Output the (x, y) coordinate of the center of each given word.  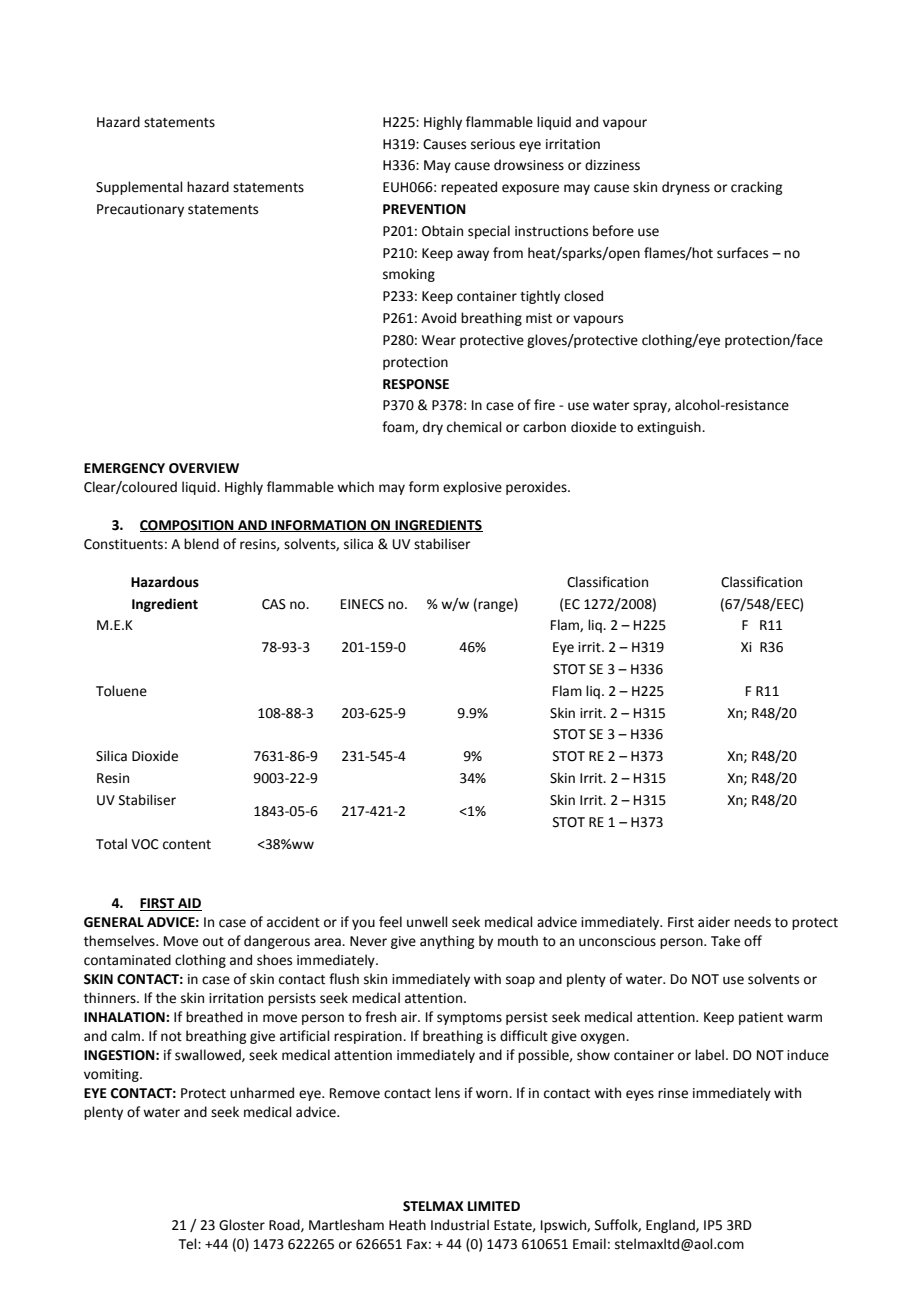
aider (714, 922)
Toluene (121, 691)
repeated (469, 188)
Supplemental (139, 188)
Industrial (460, 1225)
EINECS (362, 604)
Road (285, 1225)
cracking (756, 188)
